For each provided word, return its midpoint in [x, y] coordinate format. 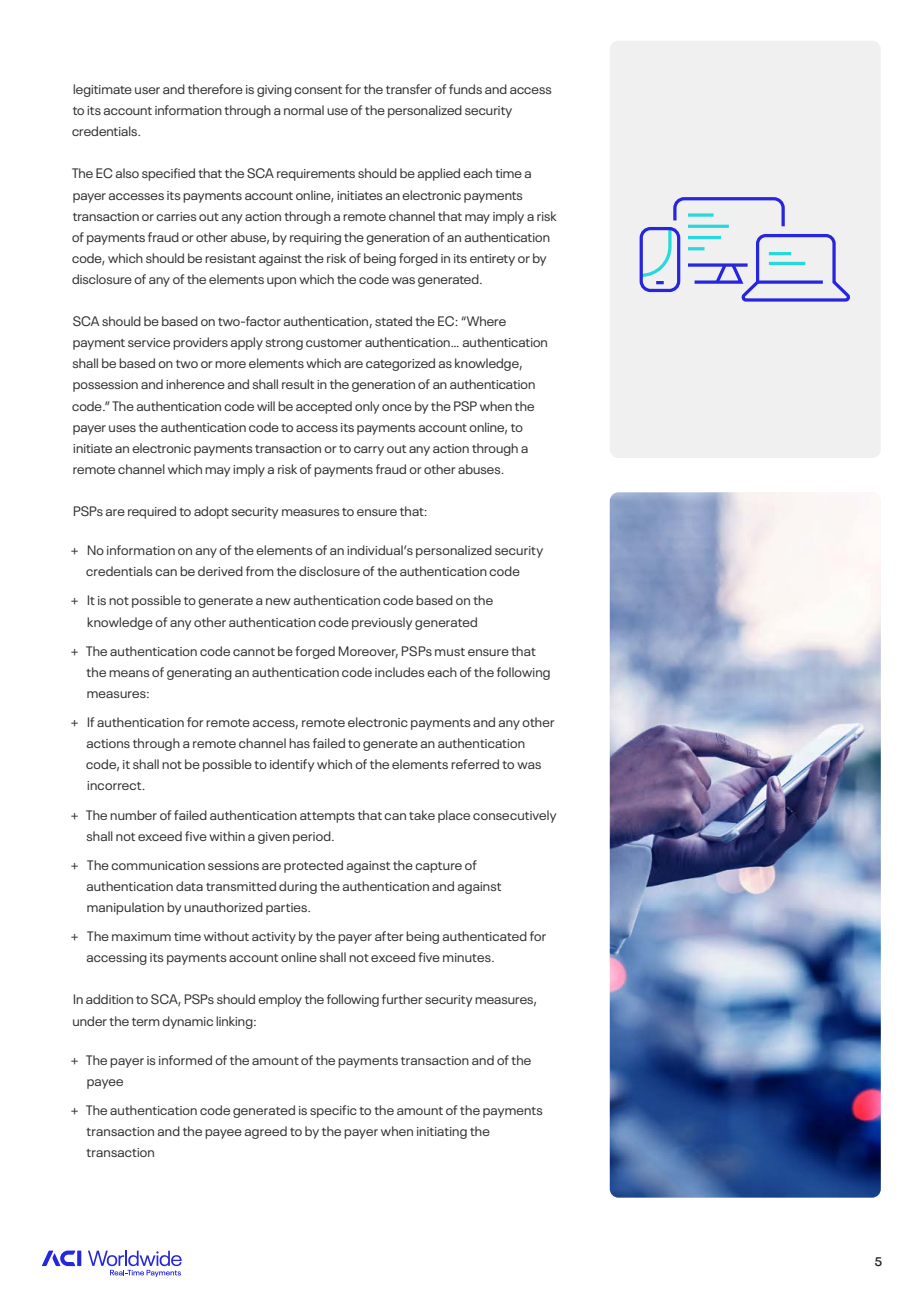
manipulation [125, 908]
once [397, 407]
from [260, 571]
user [147, 90]
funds [465, 89]
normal [304, 110]
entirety [492, 260]
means [129, 673]
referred [475, 764]
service [149, 342]
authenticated [484, 936]
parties [288, 909]
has [299, 743]
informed [185, 1060]
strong [284, 344]
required [152, 512]
